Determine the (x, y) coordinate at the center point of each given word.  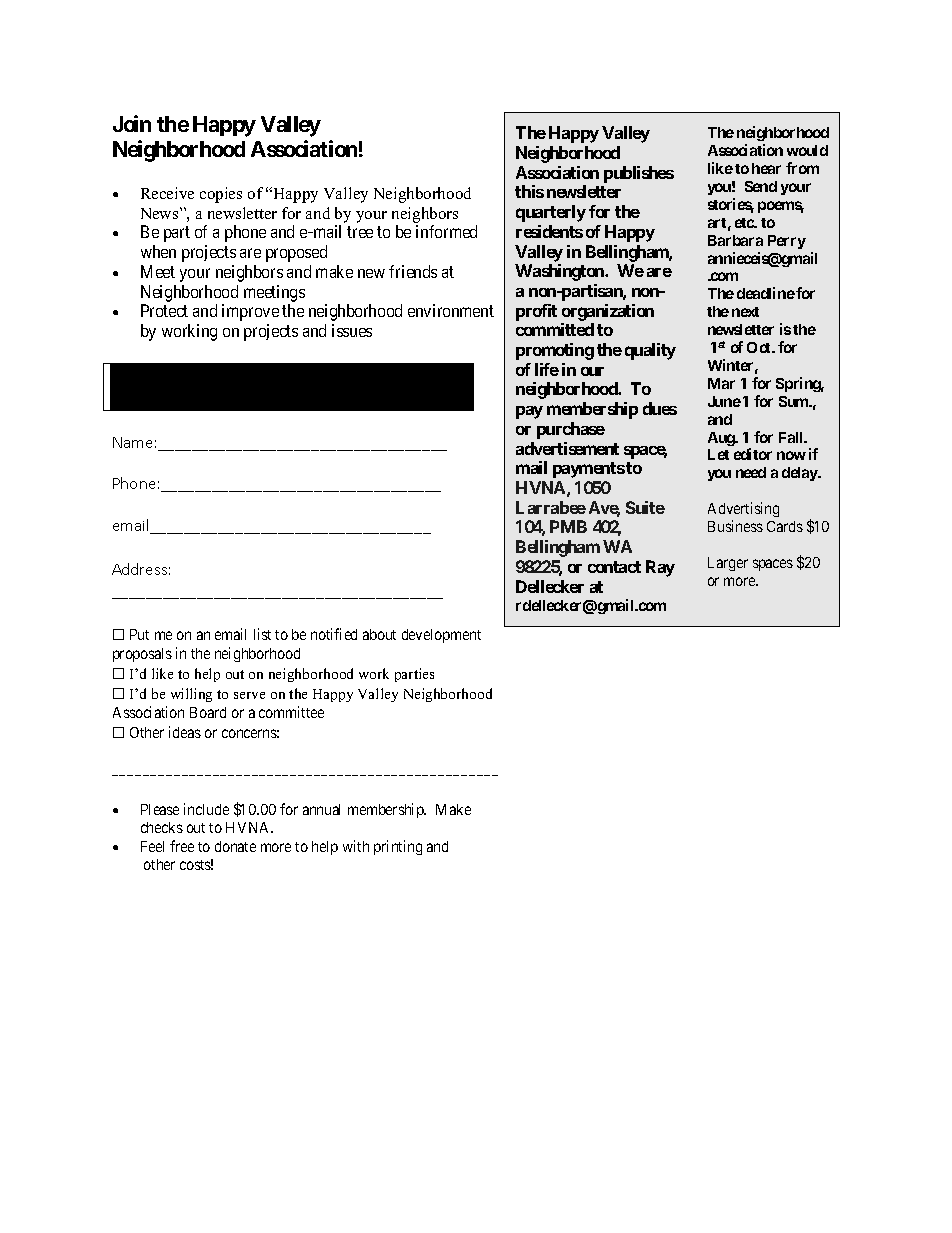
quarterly (551, 213)
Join (132, 123)
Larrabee (551, 507)
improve (250, 312)
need (751, 472)
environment (451, 310)
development (441, 636)
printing (398, 847)
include (206, 809)
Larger (728, 564)
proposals (142, 655)
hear (766, 168)
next (745, 312)
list (262, 634)
